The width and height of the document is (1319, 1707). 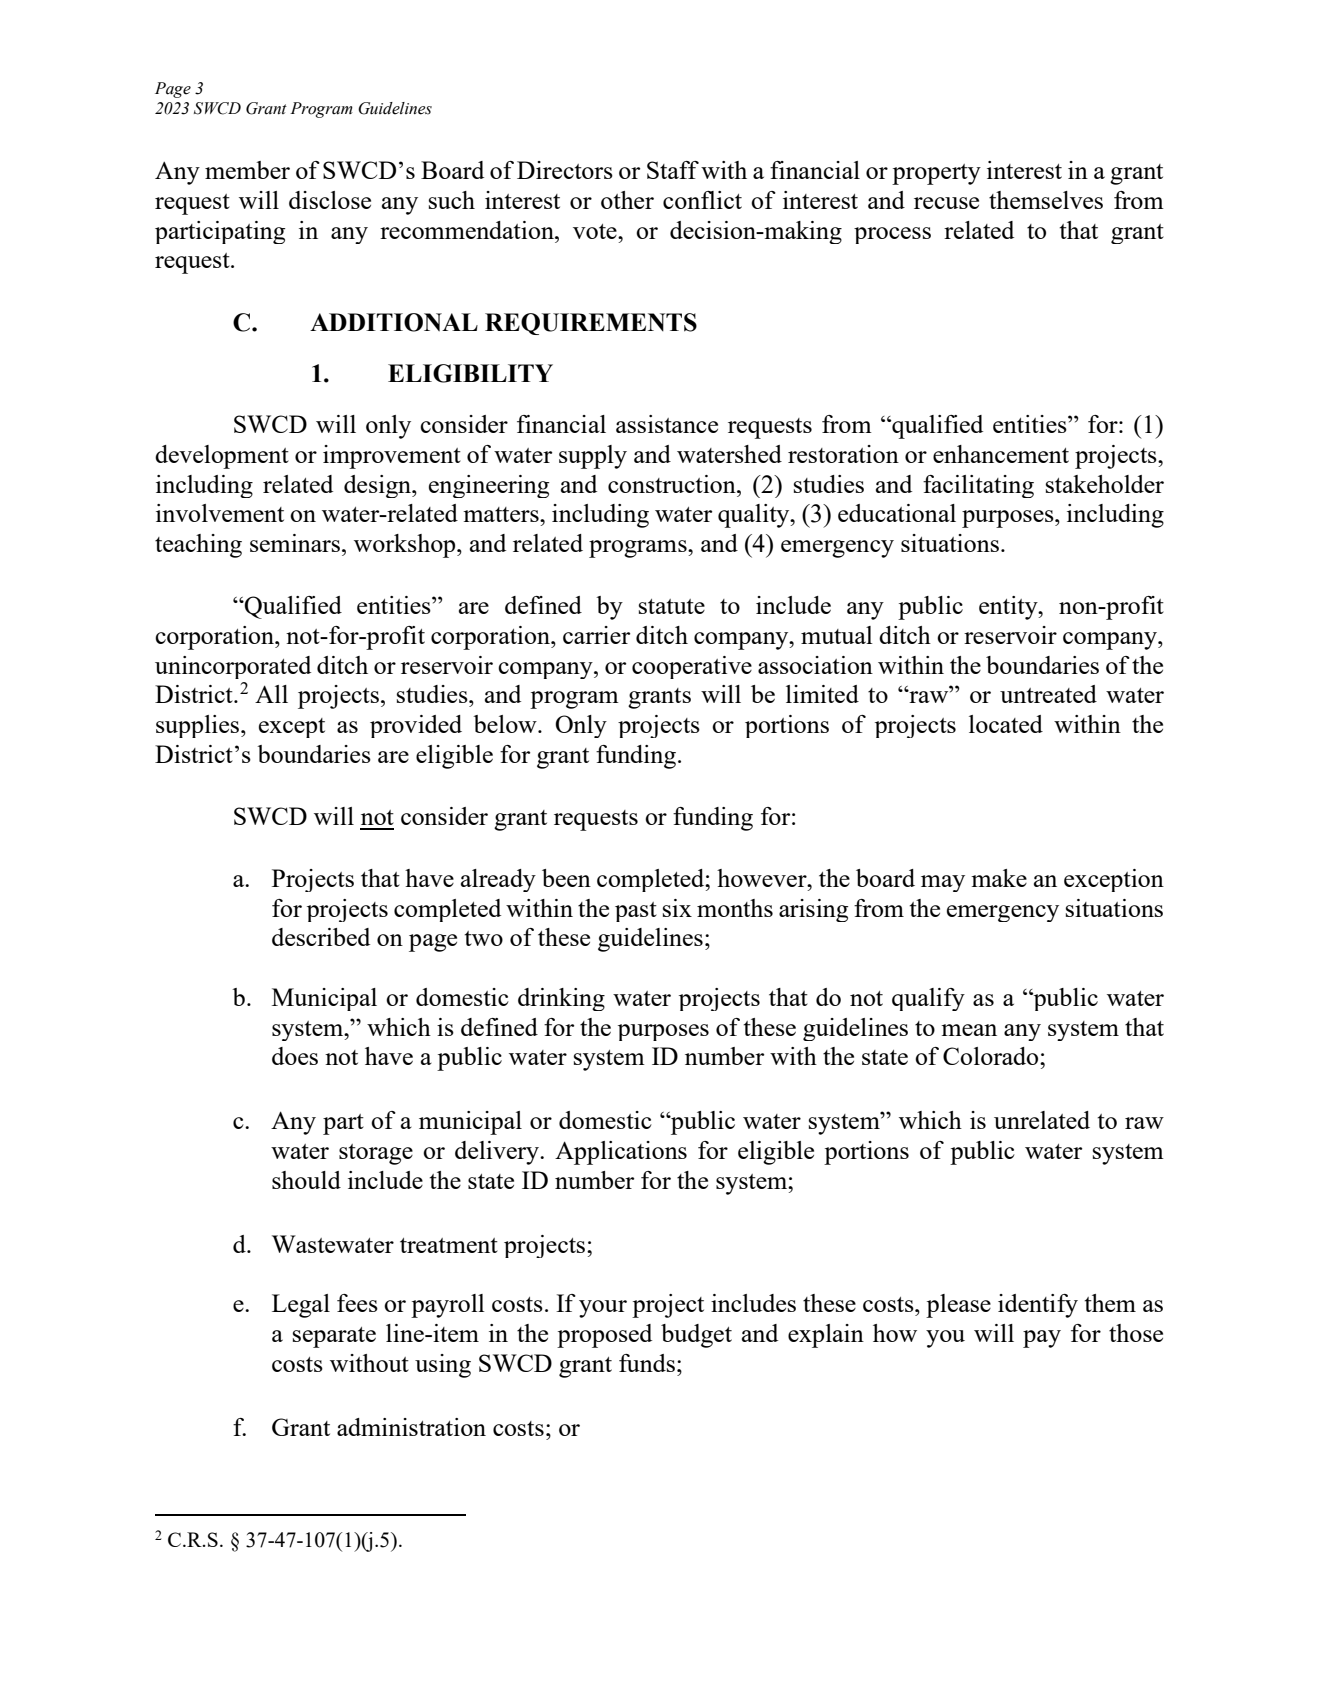 I want to click on recuse, so click(x=946, y=203).
